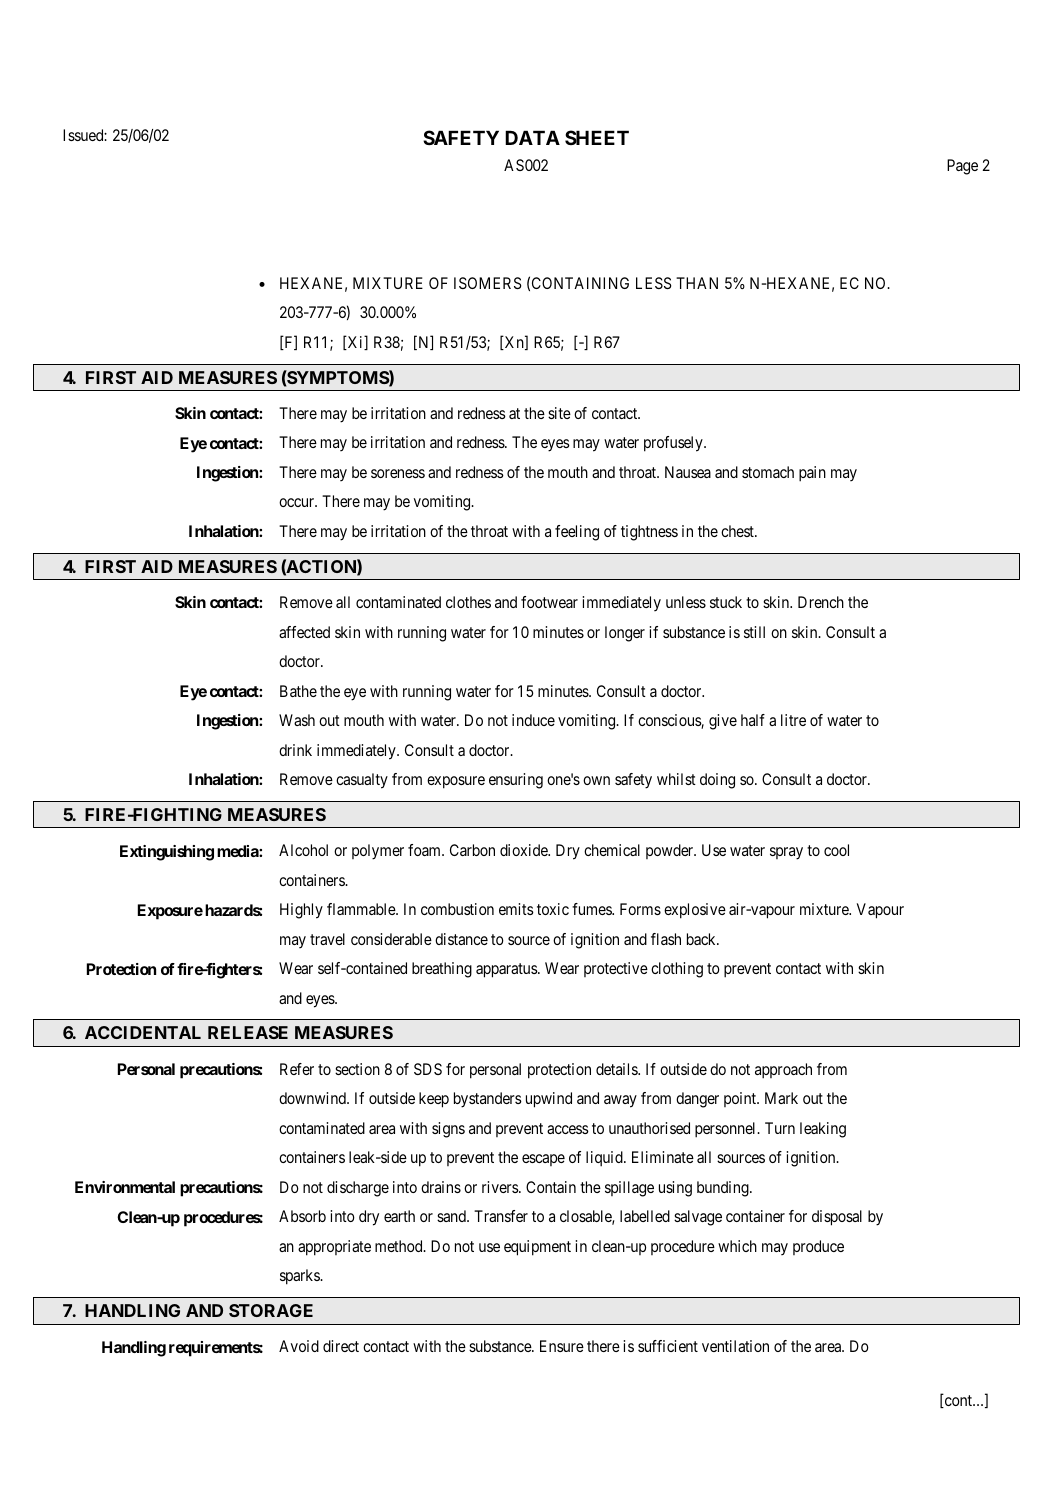 Image resolution: width=1052 pixels, height=1489 pixels. What do you see at coordinates (507, 970) in the screenshot?
I see `apparatus` at bounding box center [507, 970].
